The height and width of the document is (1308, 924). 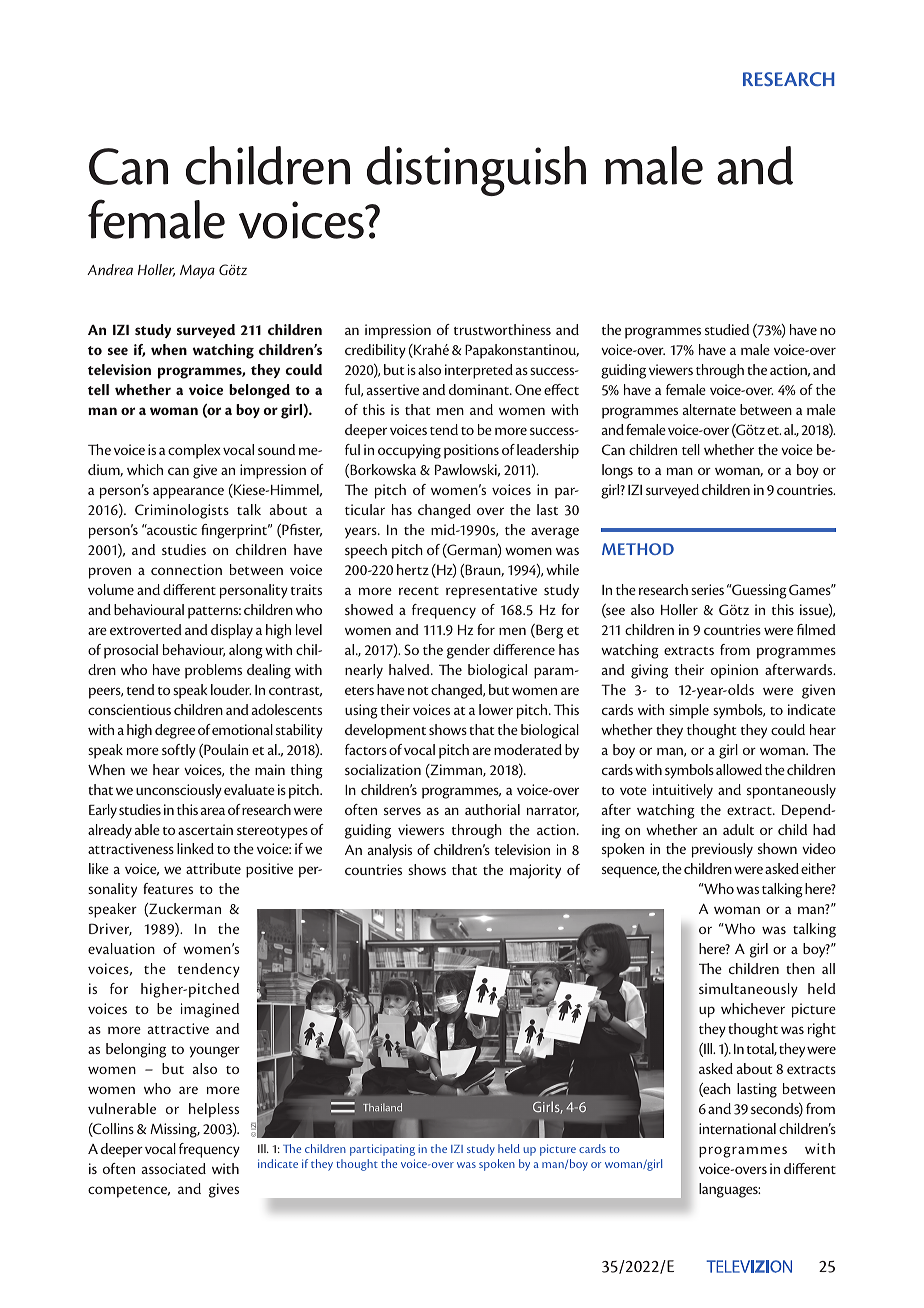 I want to click on Maya, so click(x=197, y=272).
